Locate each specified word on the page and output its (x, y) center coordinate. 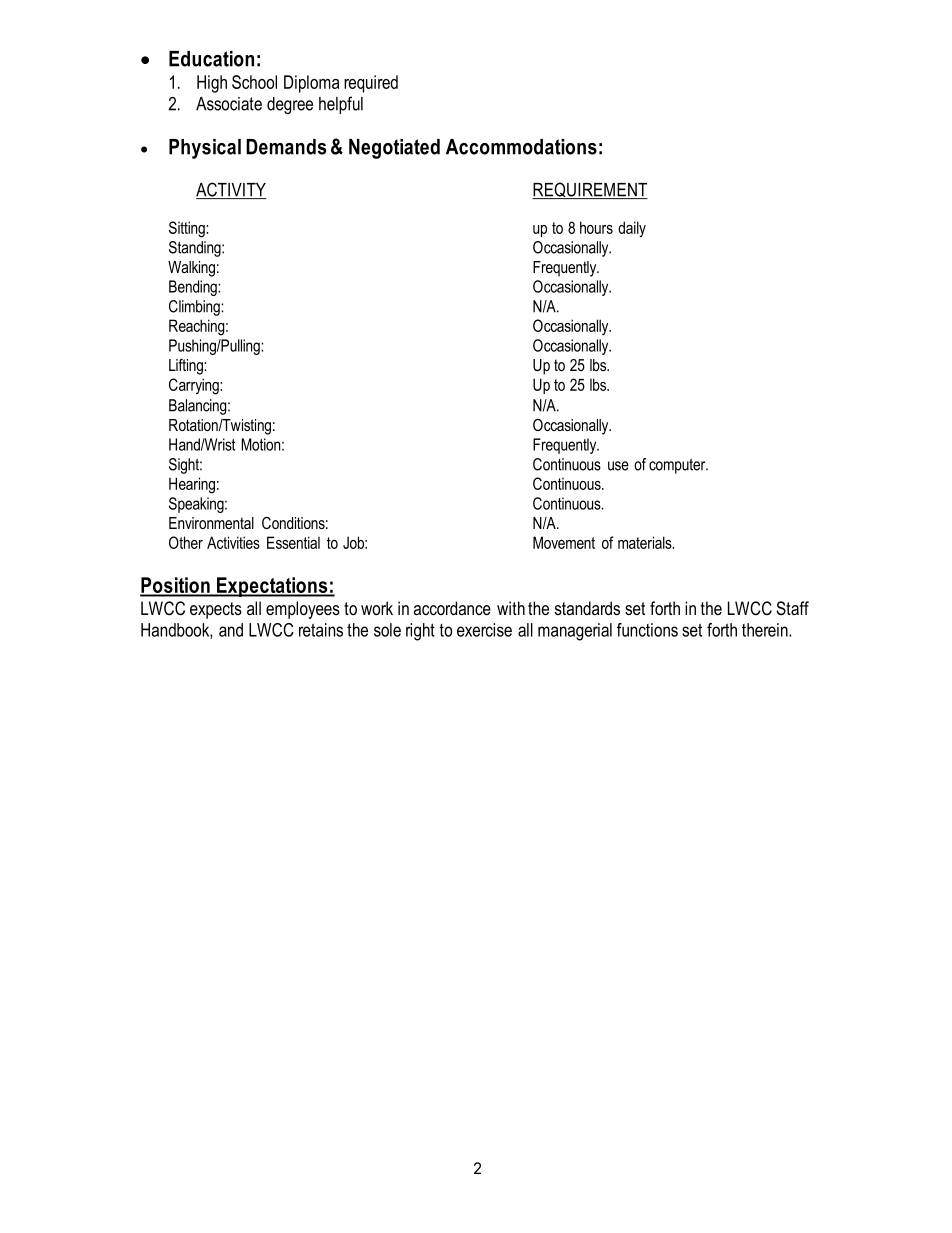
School (254, 82)
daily (632, 229)
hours (596, 227)
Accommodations (521, 147)
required (371, 84)
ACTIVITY (231, 190)
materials (646, 542)
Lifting (187, 366)
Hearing (192, 485)
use (618, 466)
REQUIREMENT (590, 190)
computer (678, 466)
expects (216, 610)
